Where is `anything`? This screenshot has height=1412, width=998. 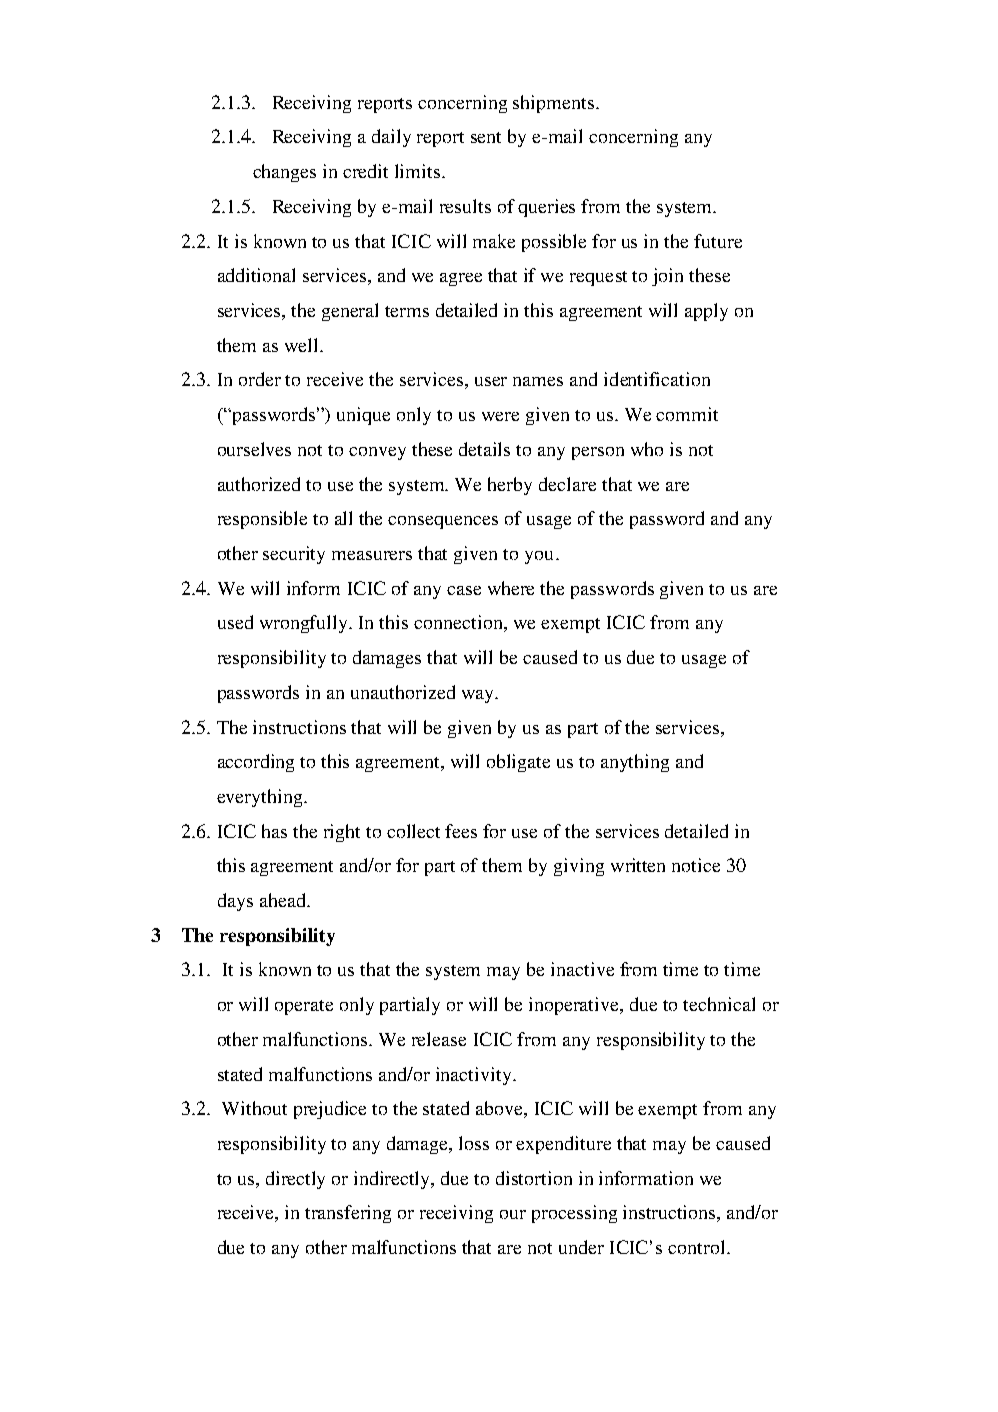
anything is located at coordinates (635, 763).
